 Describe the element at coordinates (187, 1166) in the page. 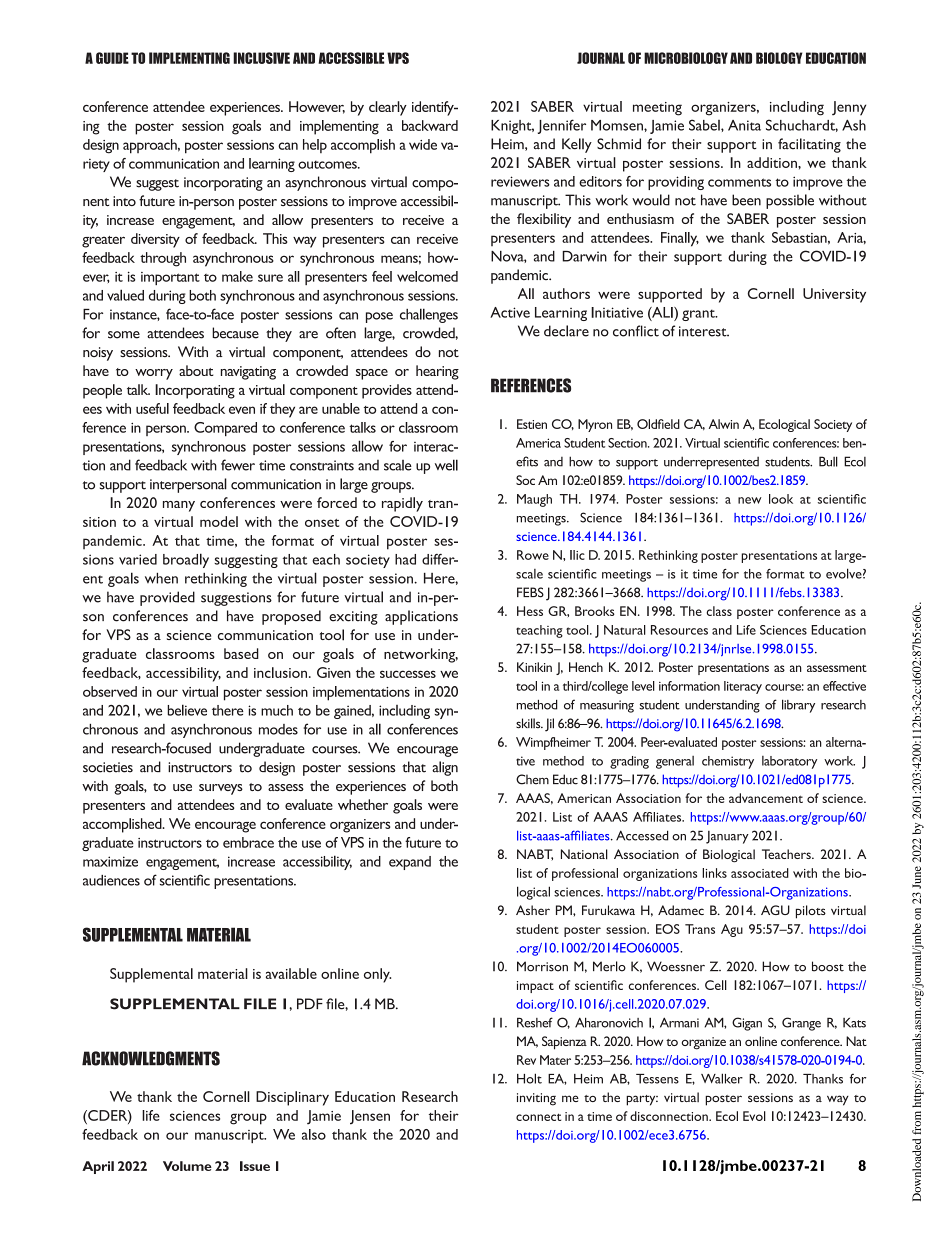

I see `Volume` at that location.
